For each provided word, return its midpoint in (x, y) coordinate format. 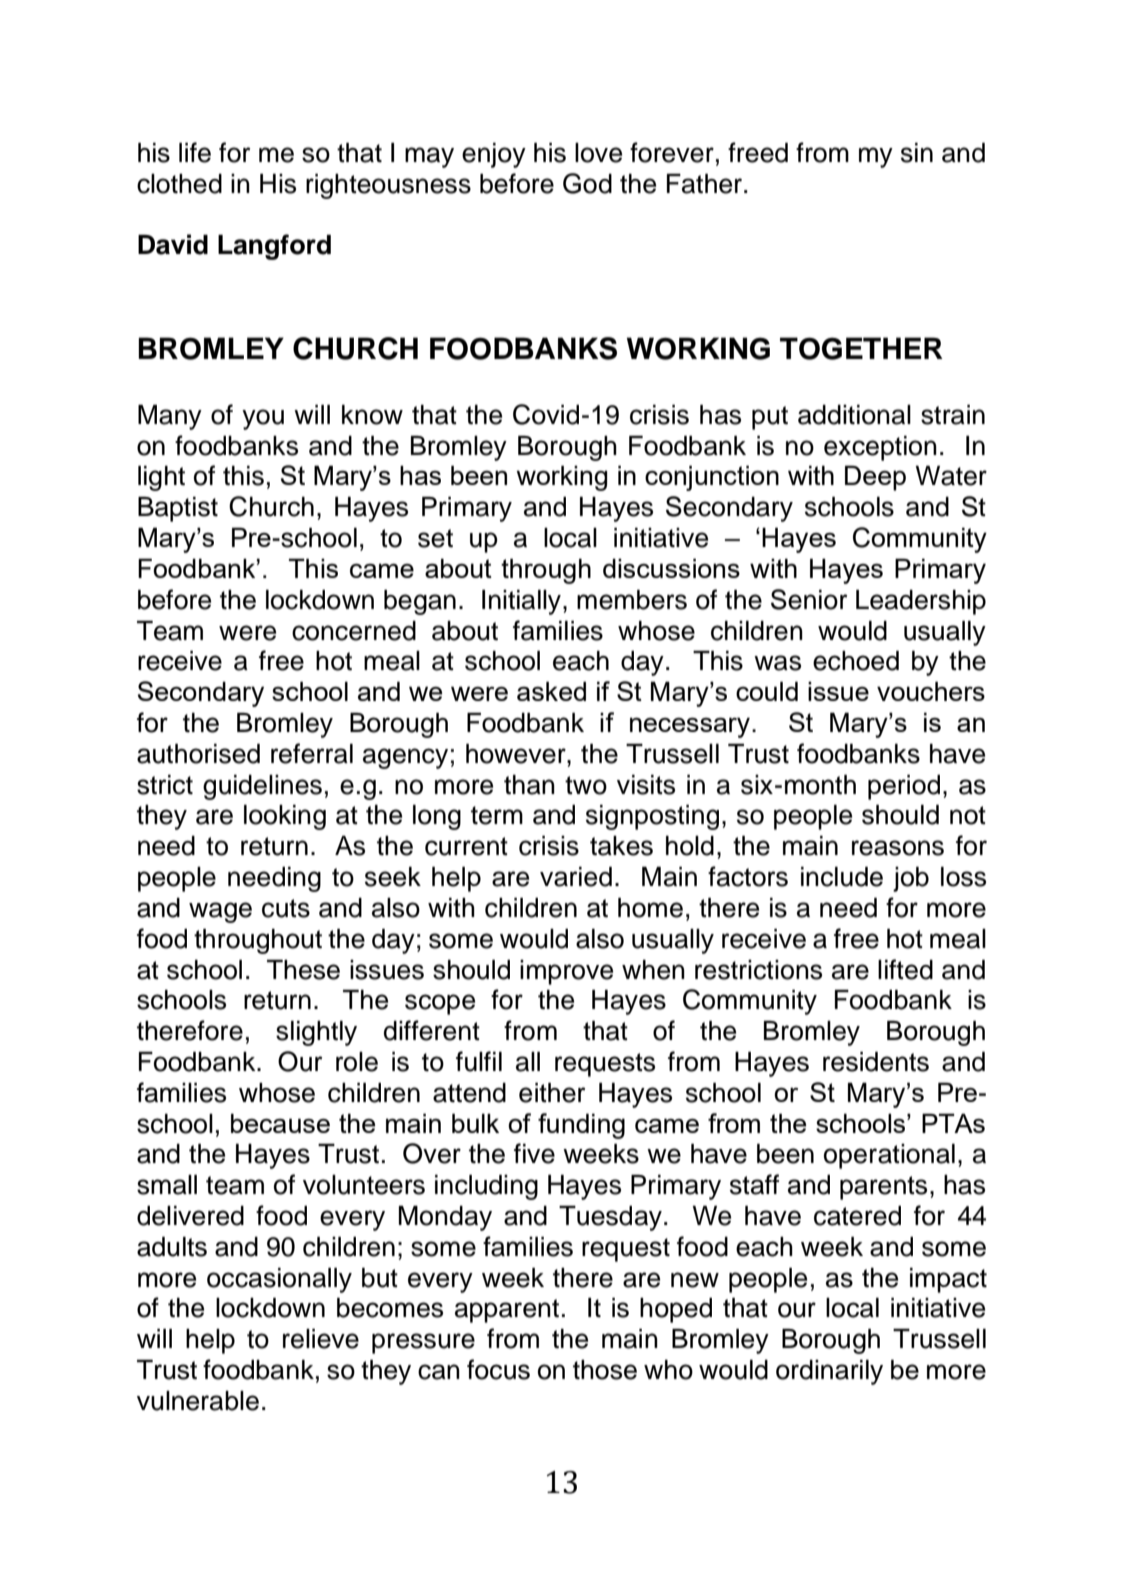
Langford (274, 247)
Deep (875, 478)
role (357, 1062)
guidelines (262, 787)
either (552, 1093)
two (586, 785)
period (904, 787)
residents (876, 1062)
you (263, 419)
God (587, 183)
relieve (321, 1339)
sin (917, 153)
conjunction (712, 478)
